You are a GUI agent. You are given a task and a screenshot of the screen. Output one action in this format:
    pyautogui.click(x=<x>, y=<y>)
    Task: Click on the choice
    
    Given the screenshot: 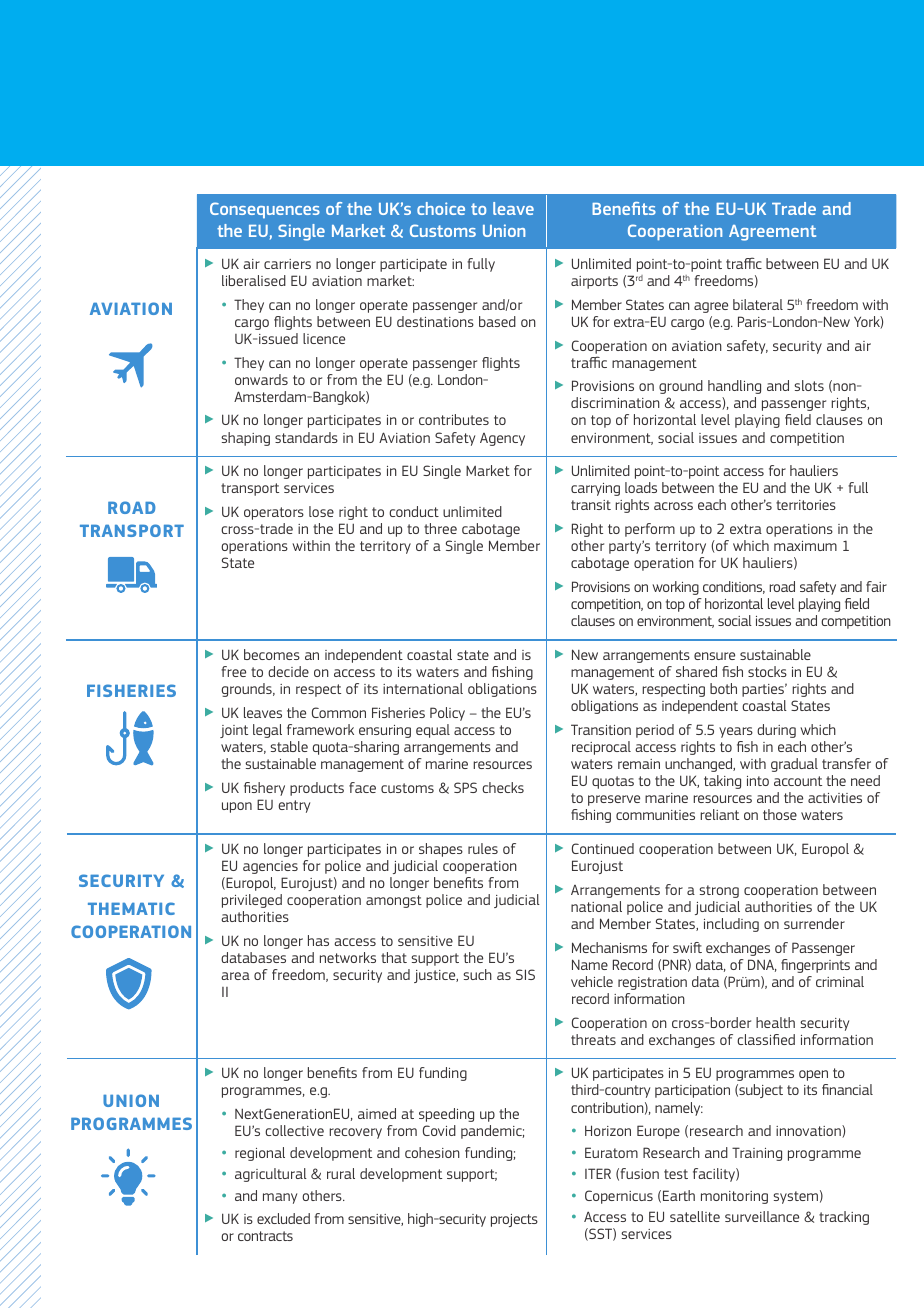 What is the action you would take?
    pyautogui.click(x=441, y=208)
